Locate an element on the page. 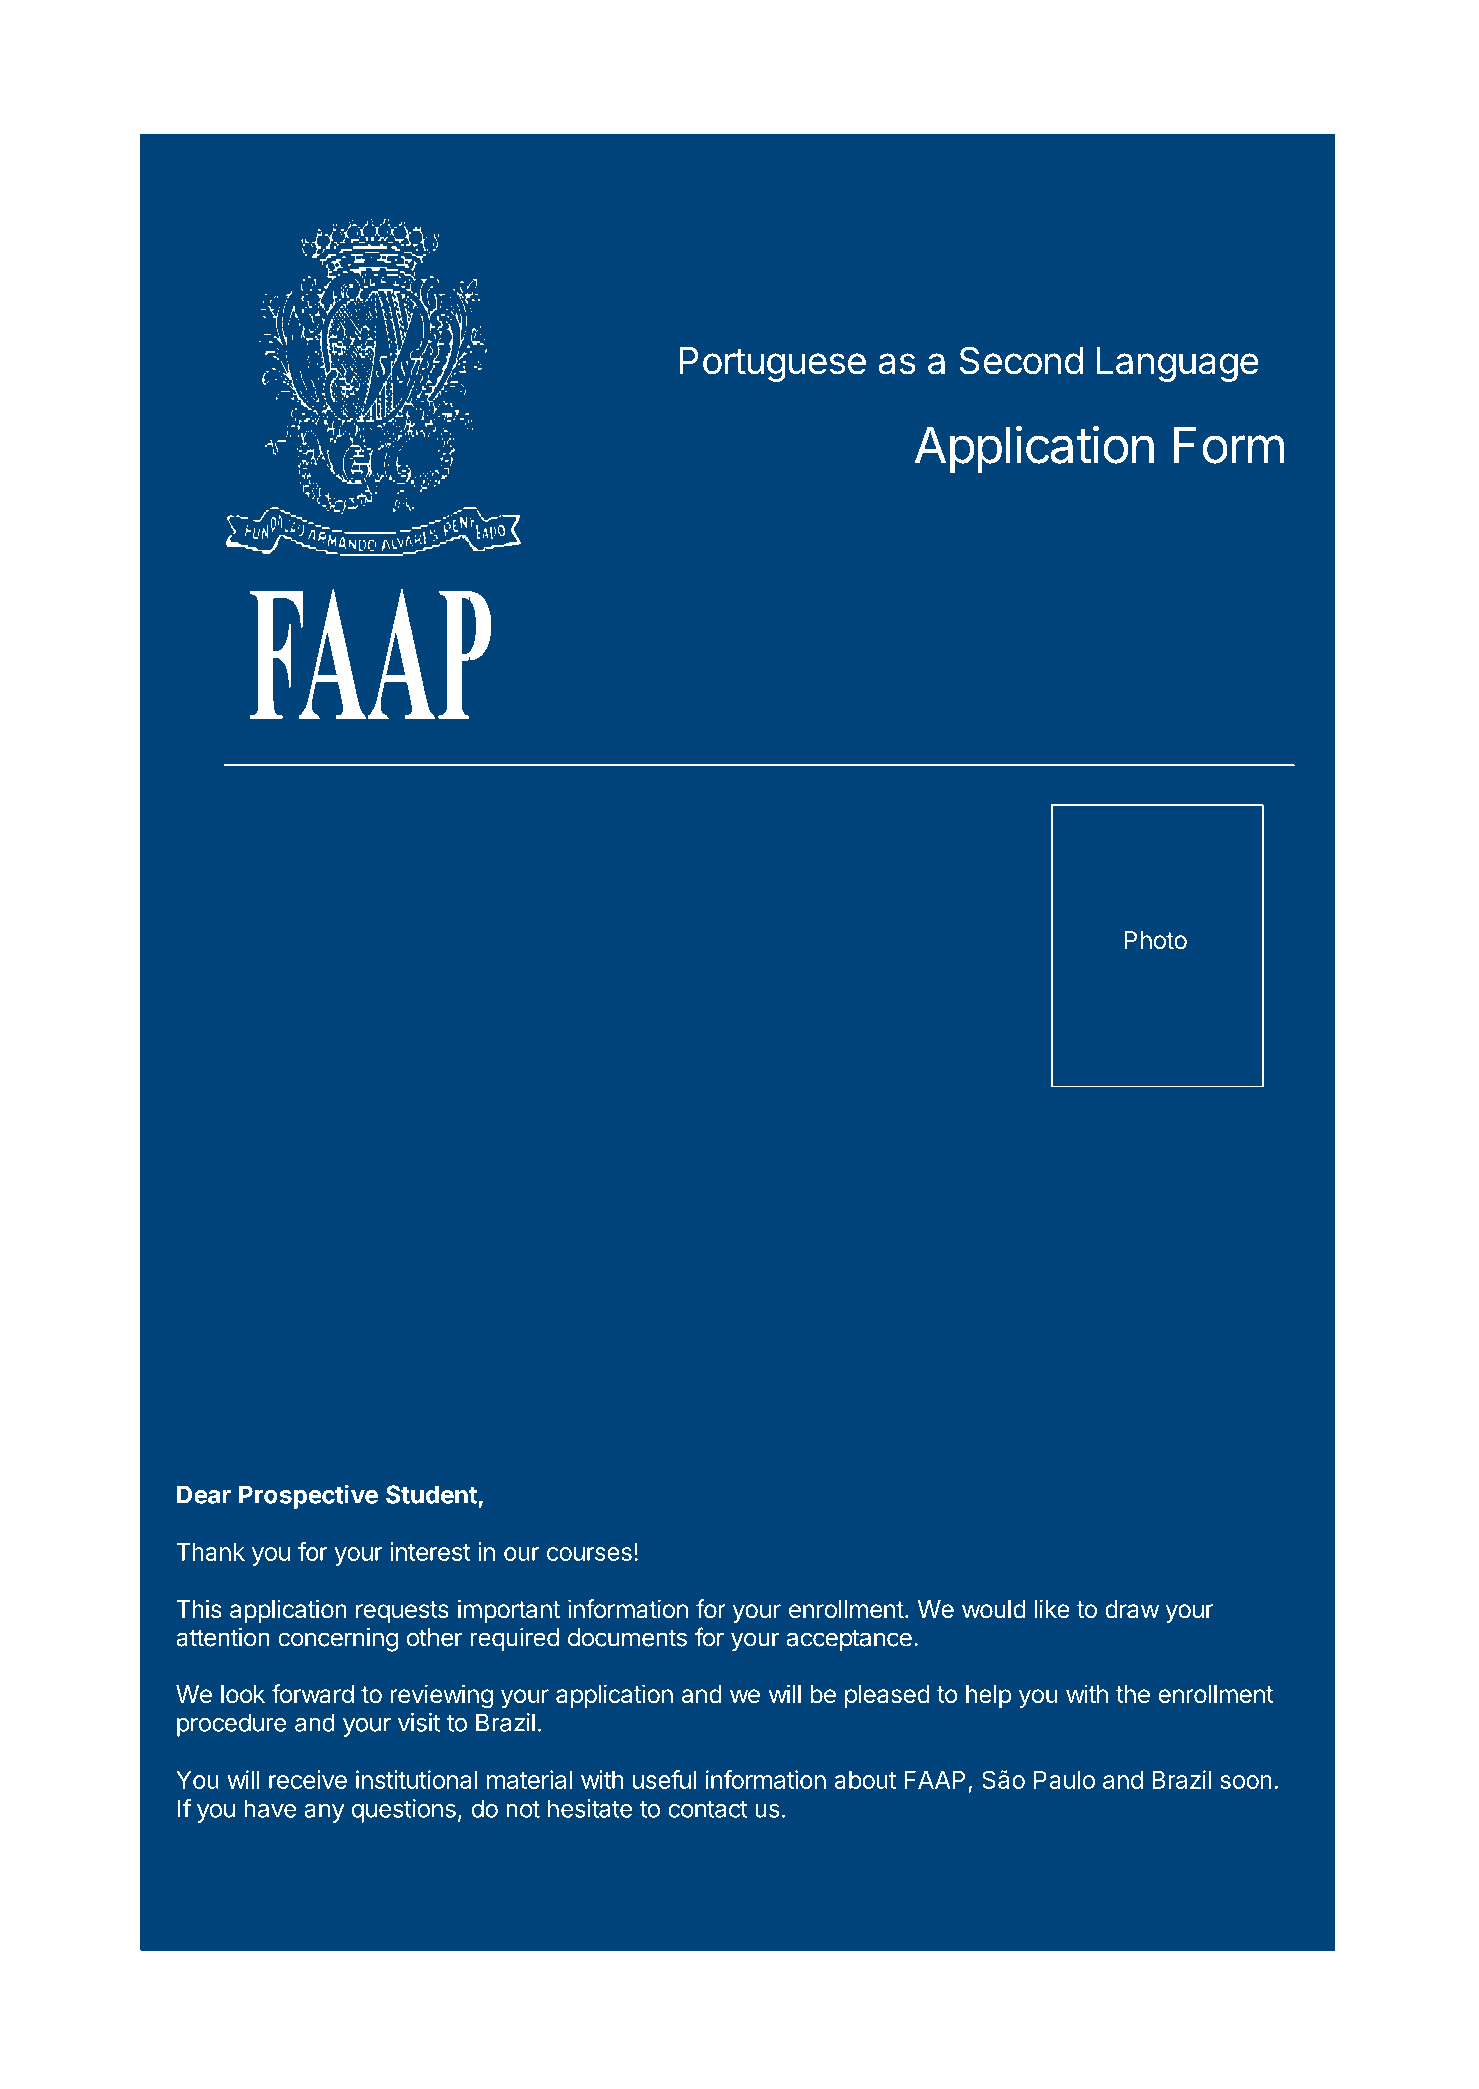 Image resolution: width=1479 pixels, height=2089 pixels. receive is located at coordinates (308, 1779).
